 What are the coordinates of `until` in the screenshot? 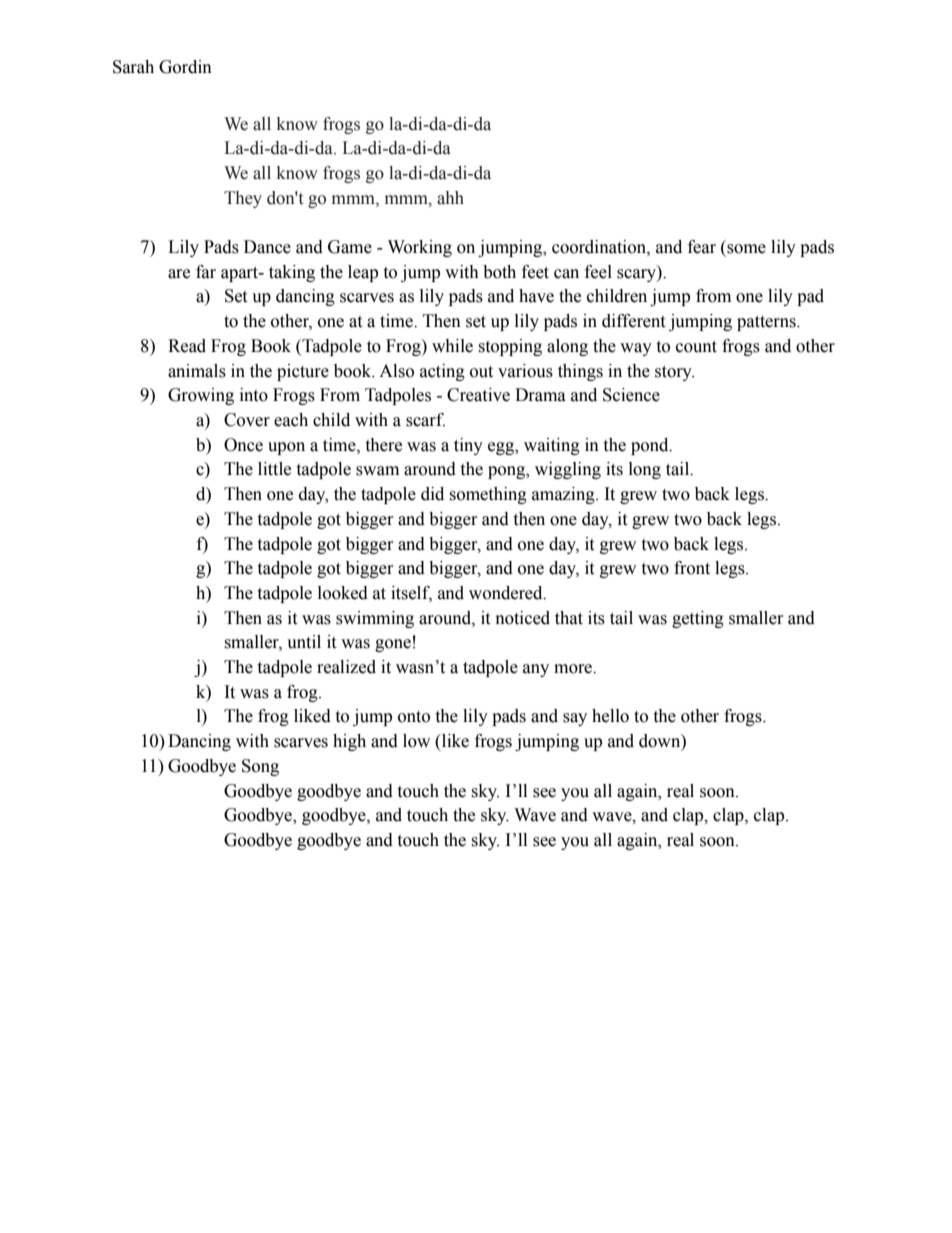 It's located at (304, 642).
